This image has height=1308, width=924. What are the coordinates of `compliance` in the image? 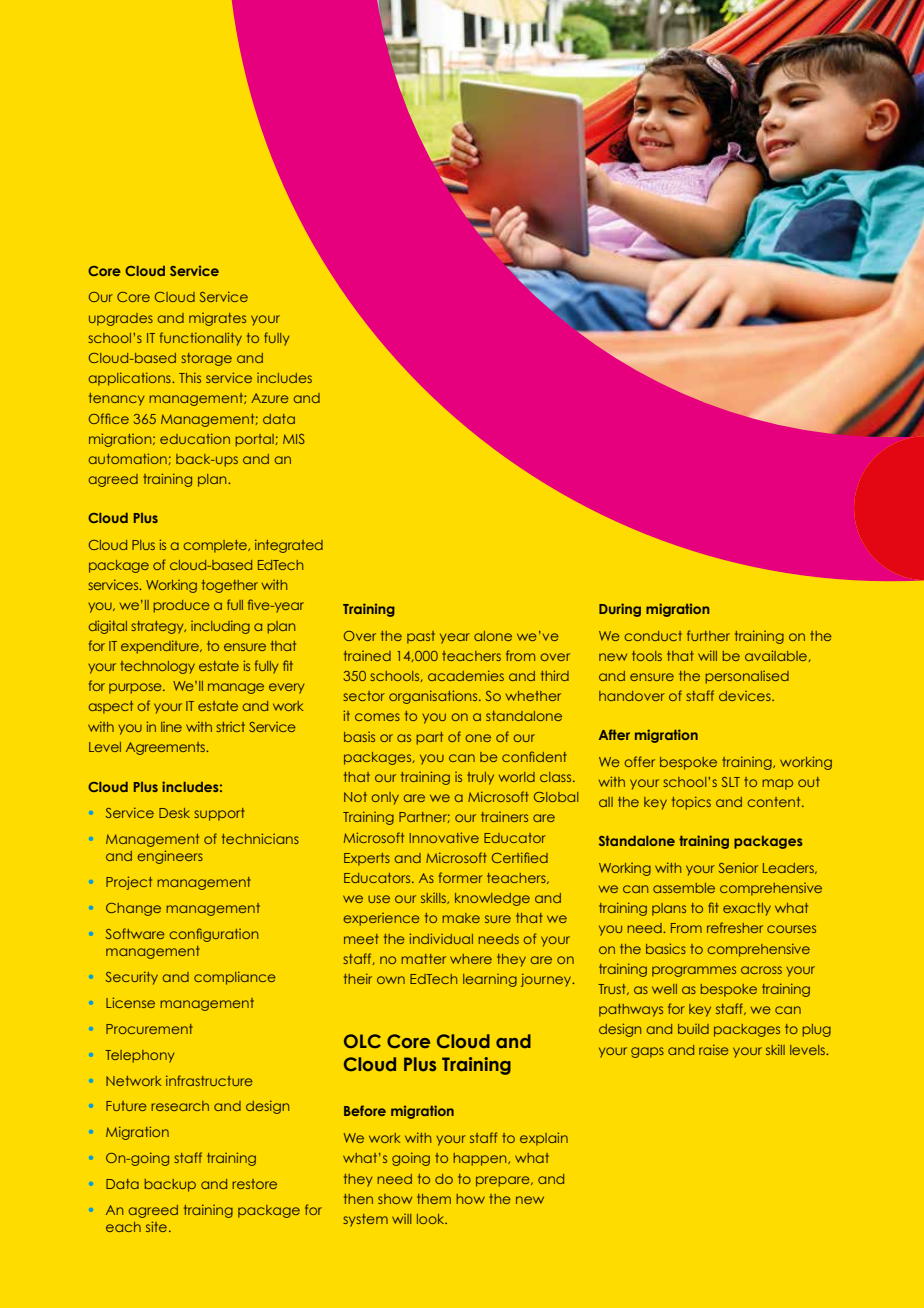 It's located at (235, 978).
